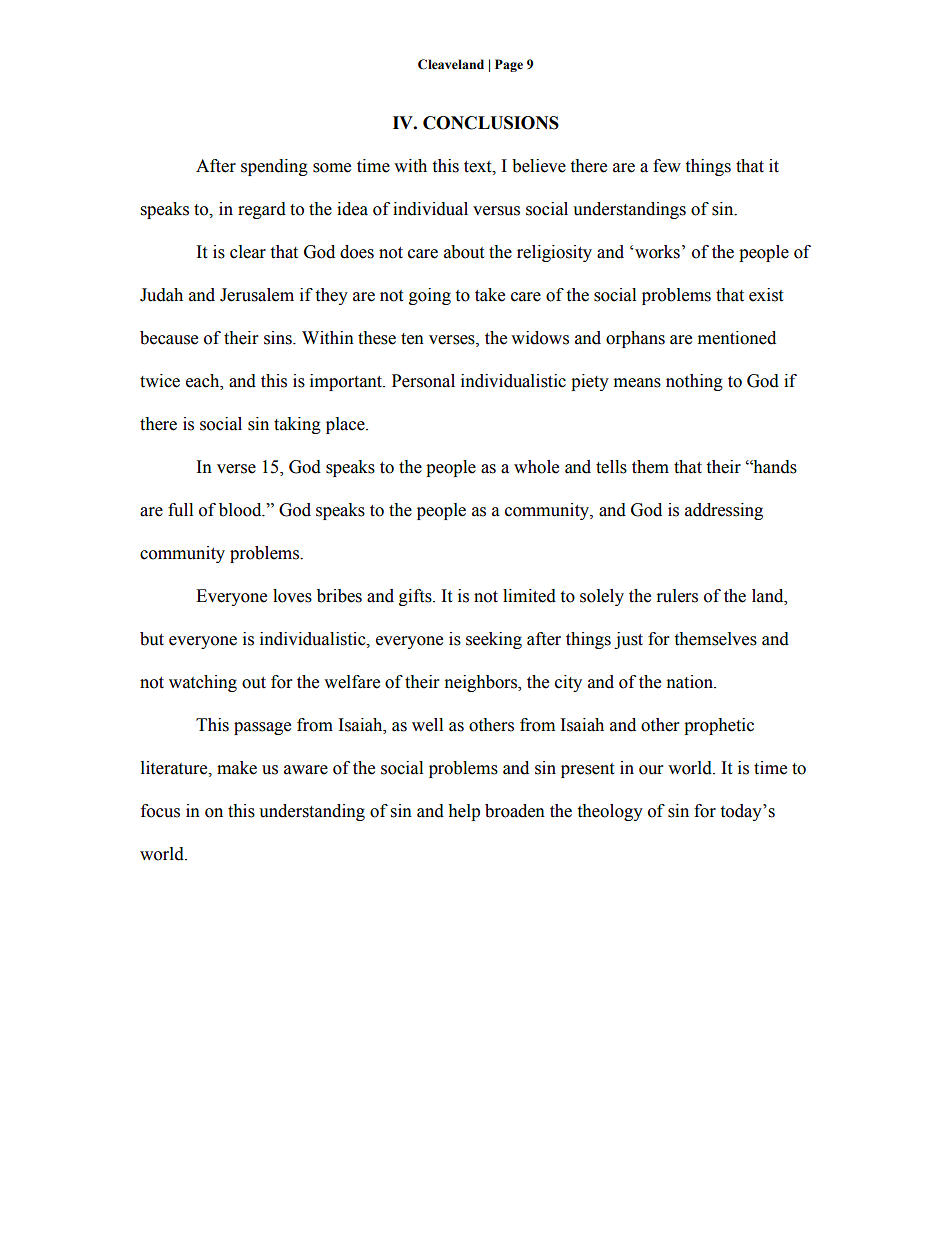 The height and width of the image is (1233, 952). Describe the element at coordinates (237, 768) in the image. I see `make` at that location.
